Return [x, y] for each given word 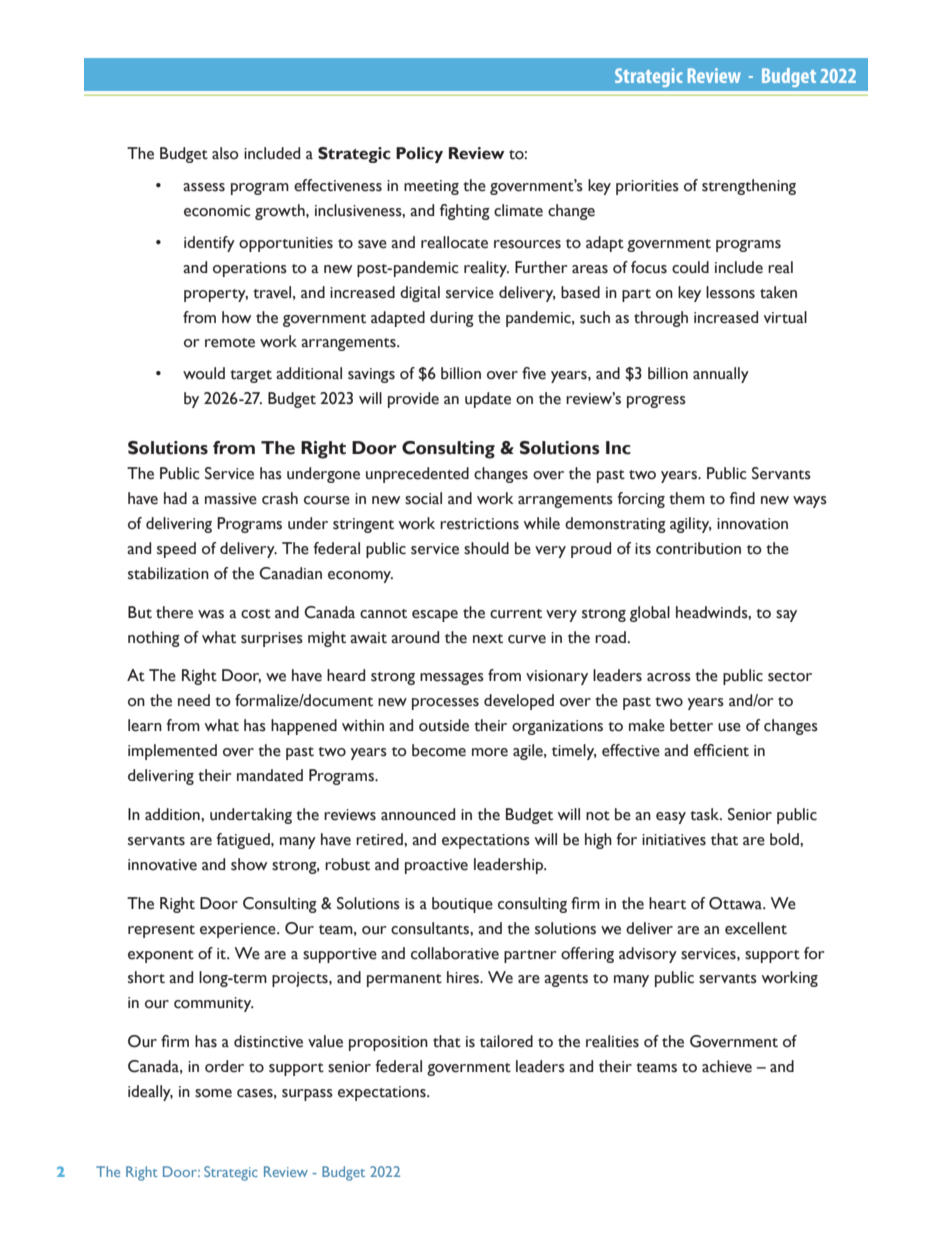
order [224, 1066]
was [211, 614]
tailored [506, 1041]
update [488, 400]
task [706, 814]
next [488, 639]
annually [721, 375]
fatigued [244, 841]
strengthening [749, 187]
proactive [436, 866]
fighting [465, 212]
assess [204, 187]
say [786, 616]
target [251, 376]
